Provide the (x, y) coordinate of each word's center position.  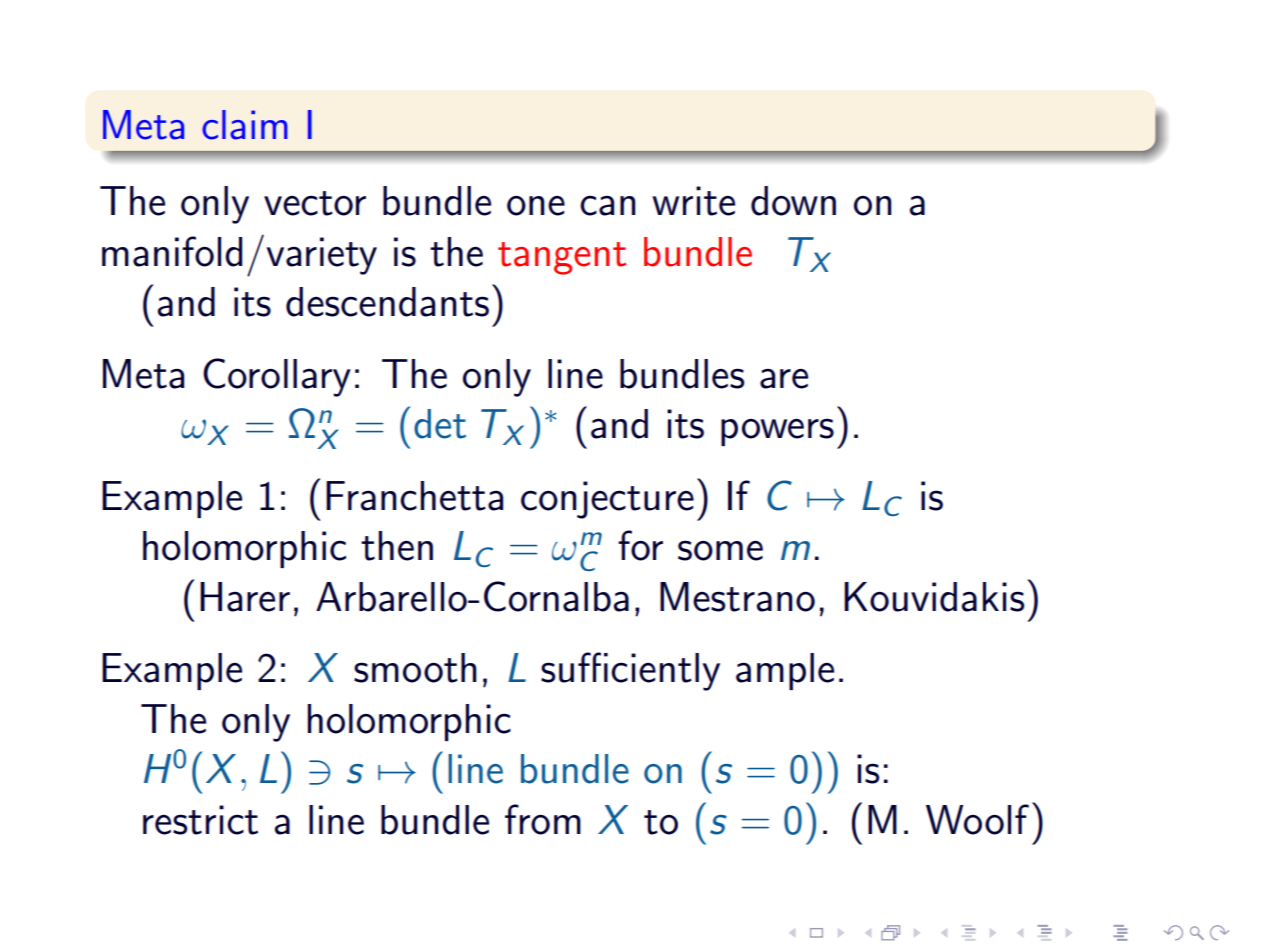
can (608, 205)
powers (777, 432)
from (543, 819)
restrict (200, 820)
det (440, 424)
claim (245, 125)
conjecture (607, 500)
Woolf (977, 819)
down (793, 201)
